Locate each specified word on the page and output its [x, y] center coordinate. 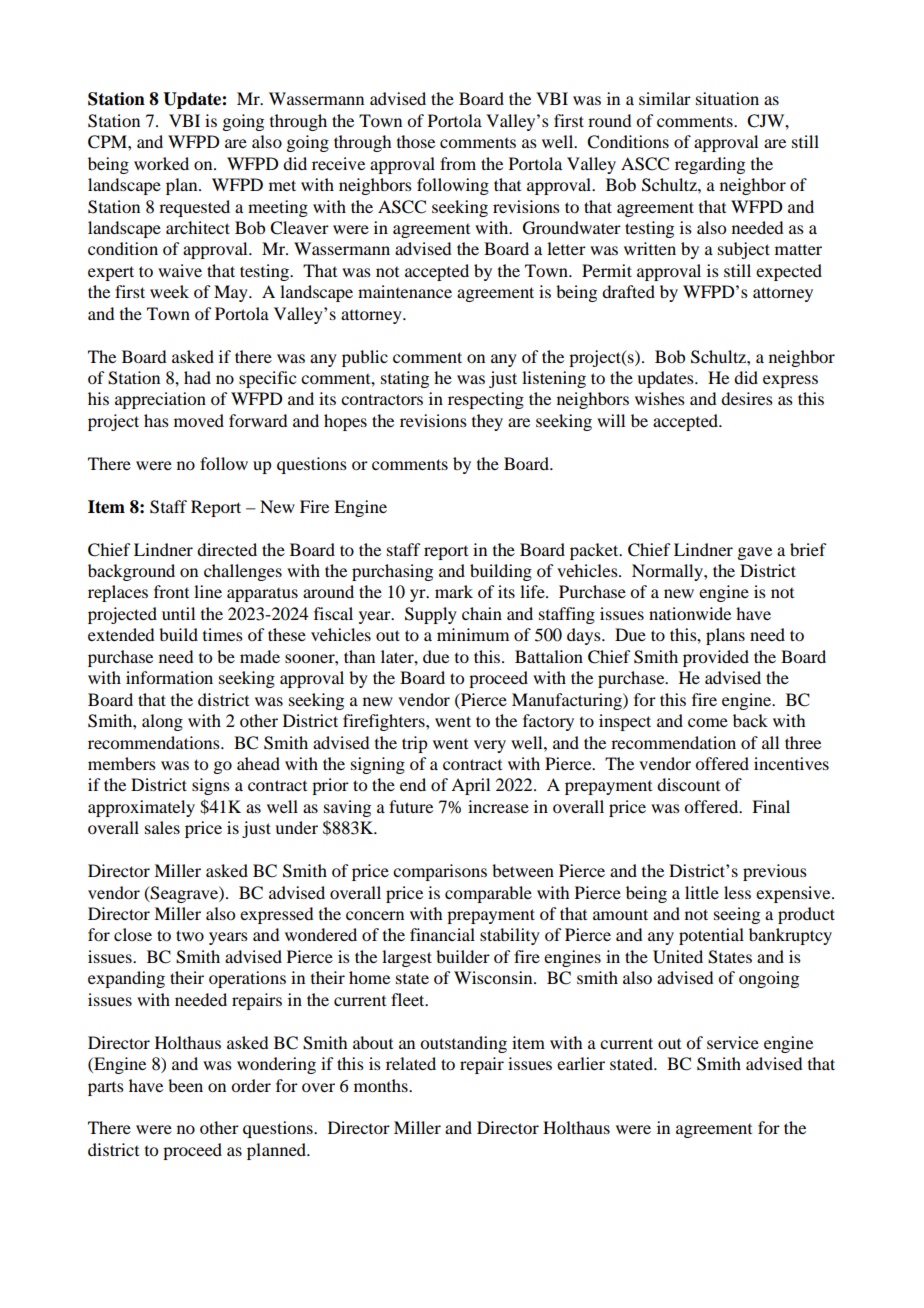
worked [161, 163]
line [208, 591]
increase [498, 806]
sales [162, 827]
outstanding [463, 1044]
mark [454, 591]
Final [771, 806]
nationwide [690, 613]
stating [405, 379]
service [733, 1042]
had [197, 377]
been [185, 1085]
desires [747, 398]
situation [727, 98]
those [416, 141]
